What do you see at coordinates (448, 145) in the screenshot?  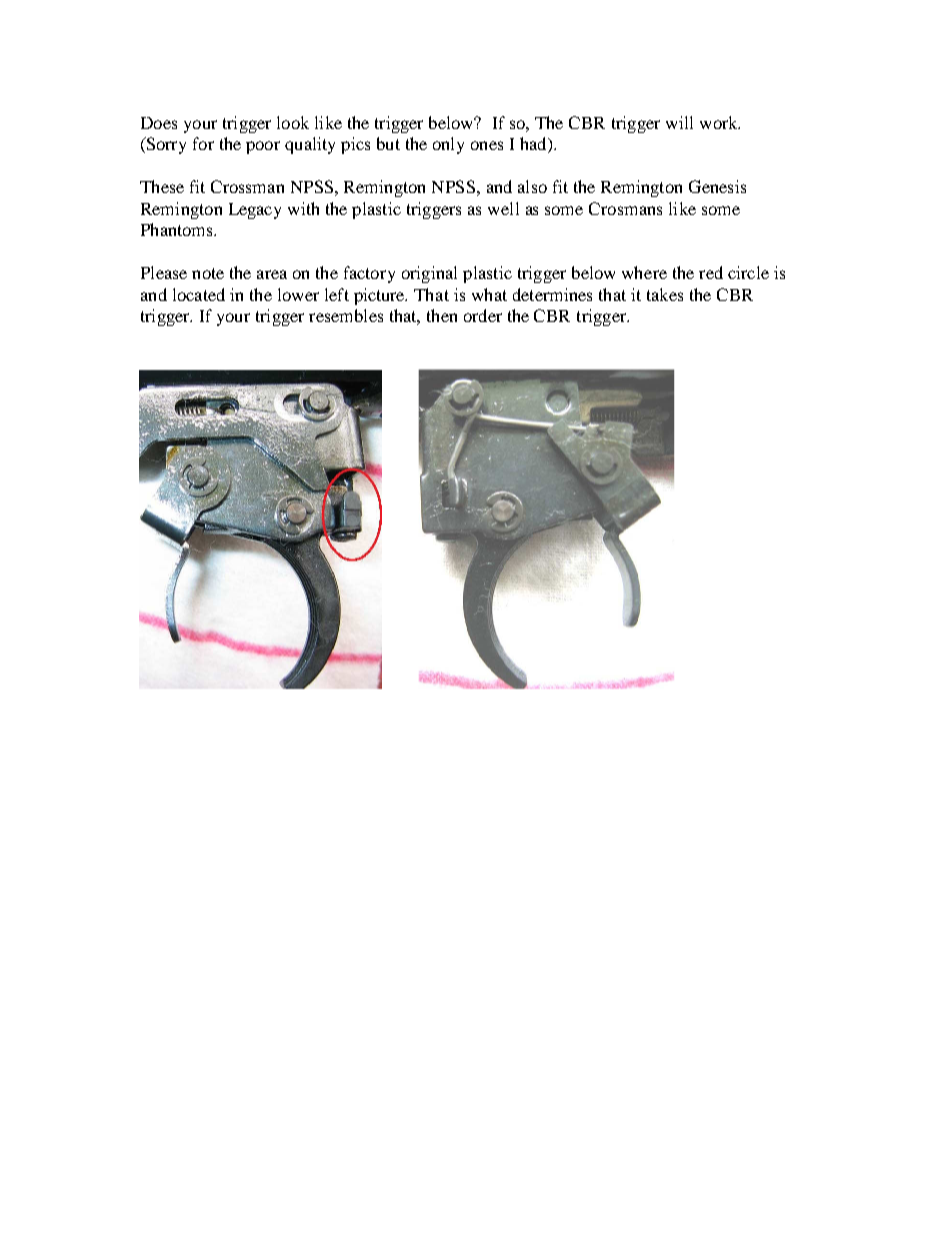 I see `only` at bounding box center [448, 145].
